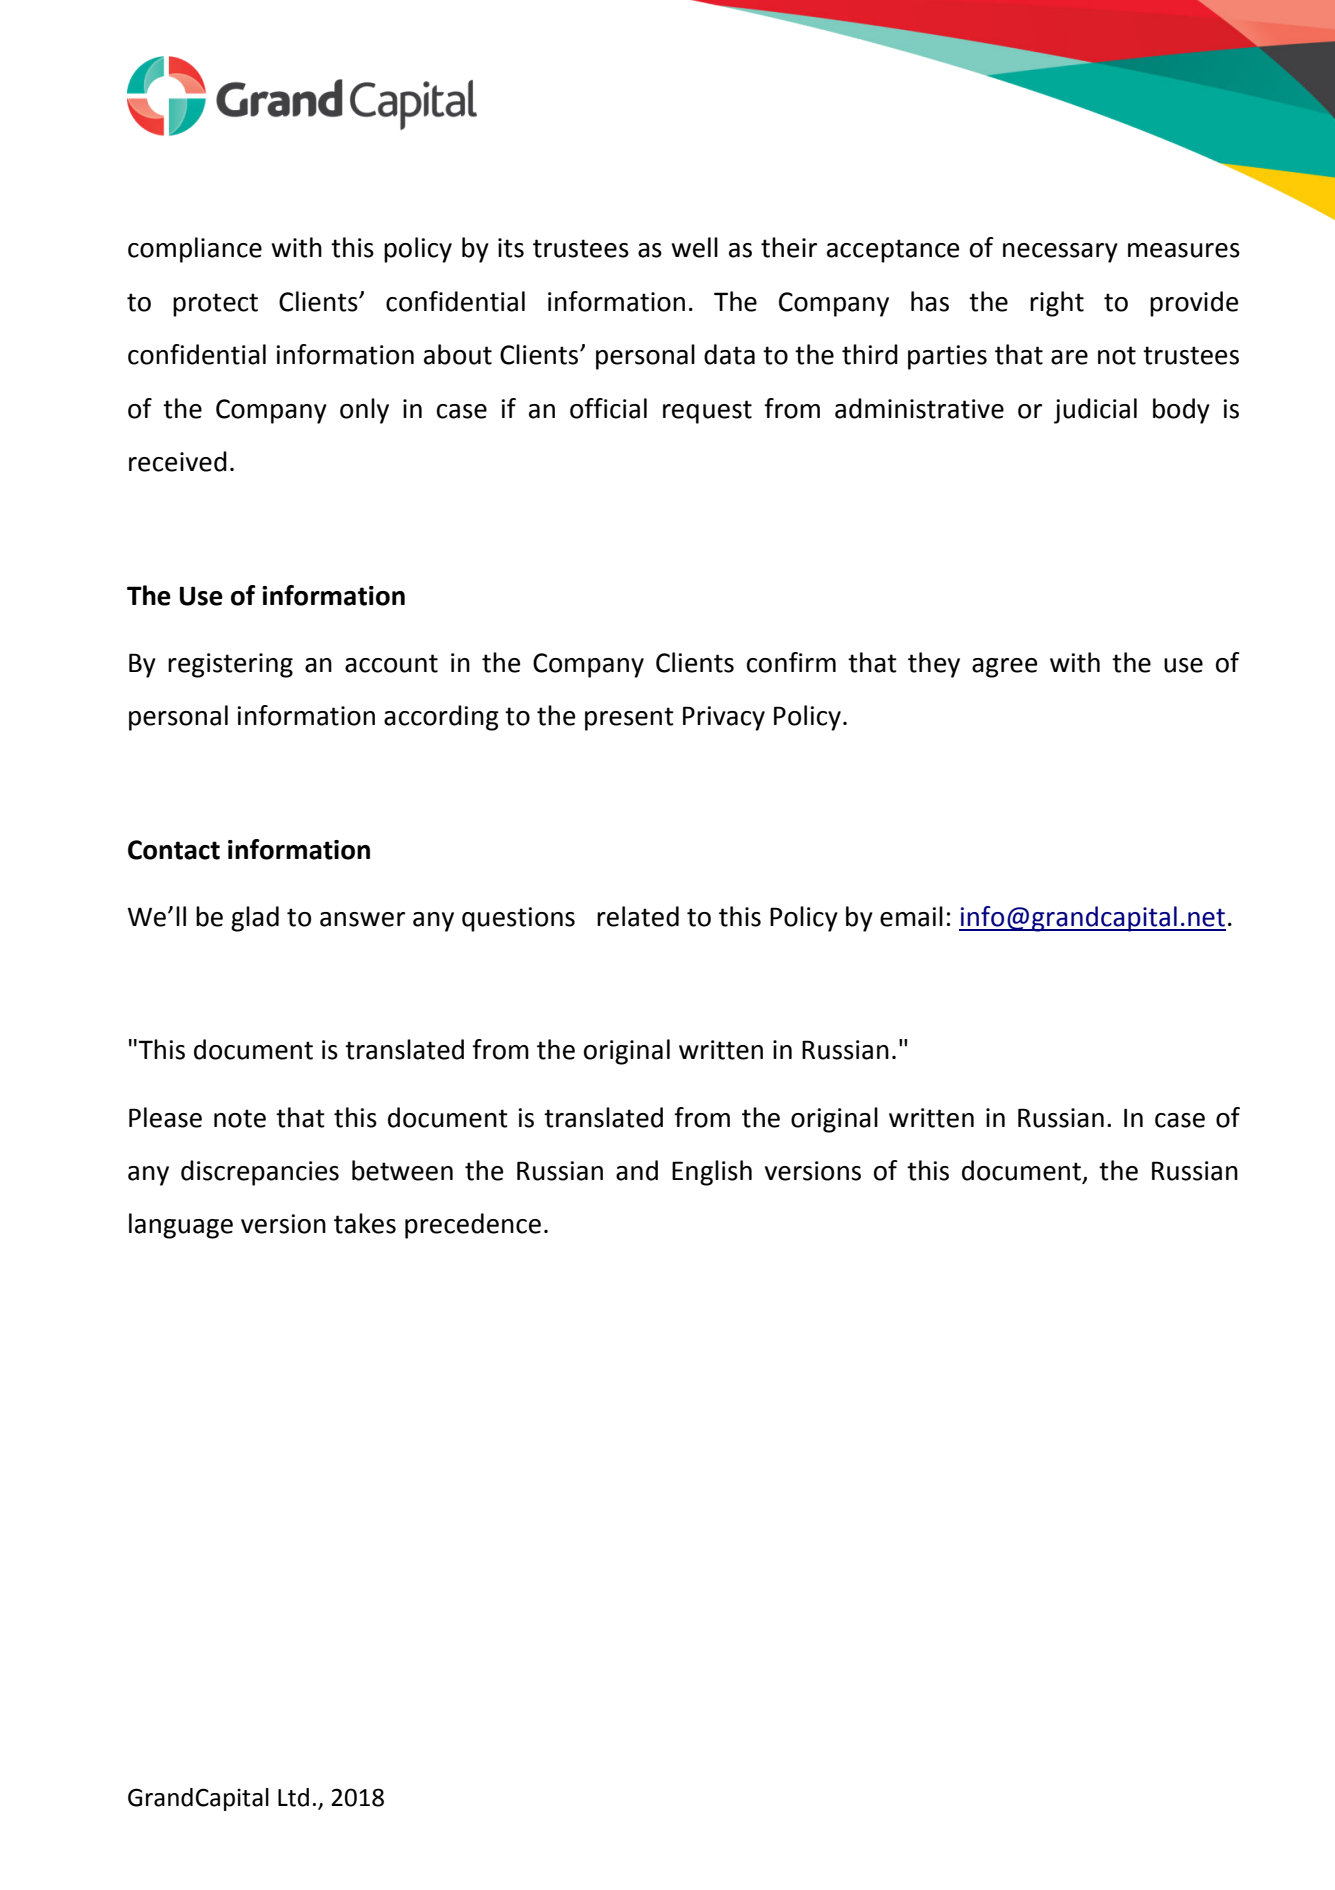 This page has height=1890, width=1335. What do you see at coordinates (365, 1223) in the page?
I see `takes` at bounding box center [365, 1223].
